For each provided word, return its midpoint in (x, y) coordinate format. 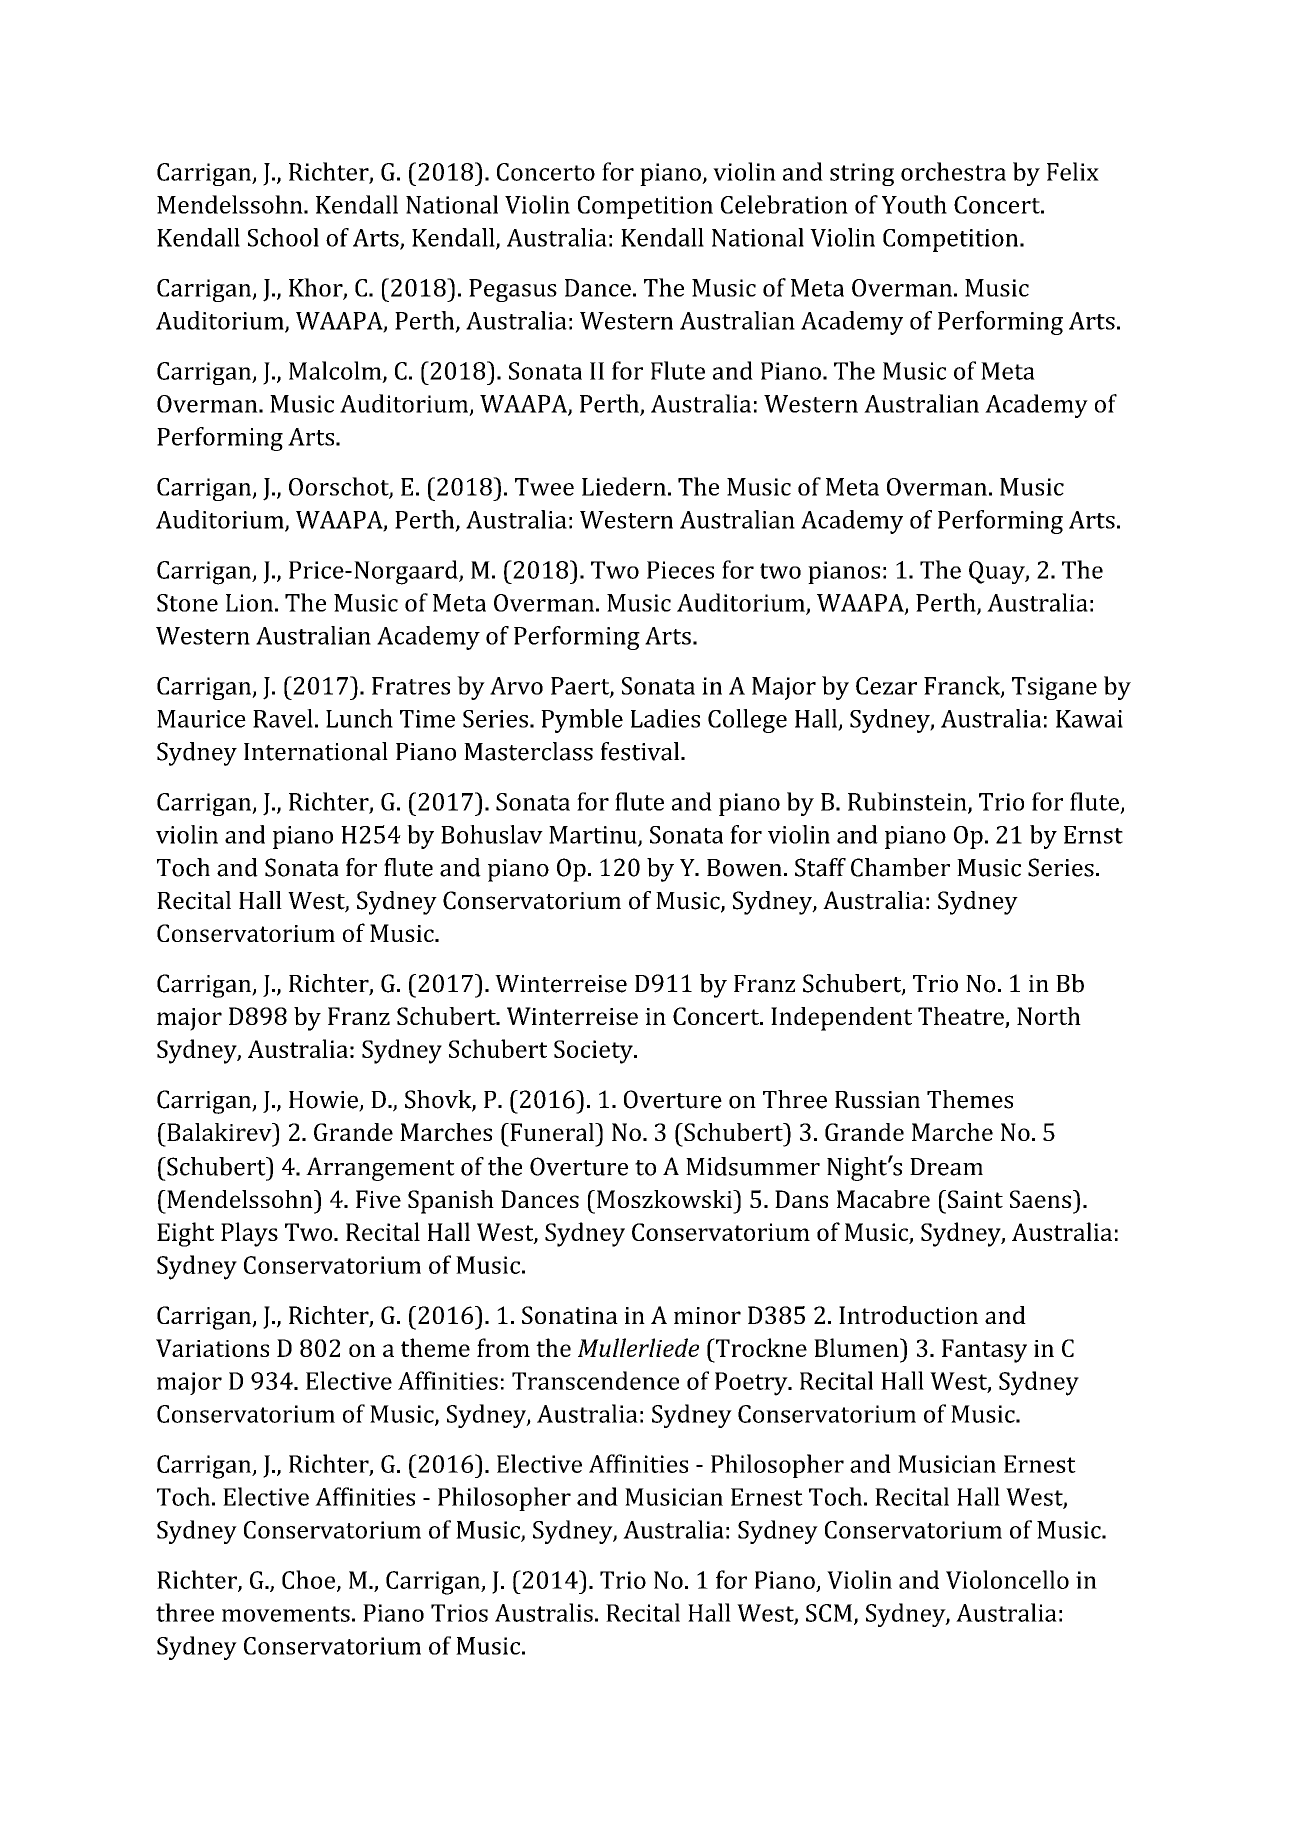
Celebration (784, 204)
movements (286, 1614)
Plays (249, 1234)
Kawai (1089, 719)
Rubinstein (908, 802)
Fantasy (984, 1351)
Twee (544, 487)
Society (594, 1052)
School (283, 237)
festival (641, 751)
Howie (324, 1101)
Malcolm (336, 371)
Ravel (283, 718)
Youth (914, 204)
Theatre (962, 1017)
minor (707, 1315)
